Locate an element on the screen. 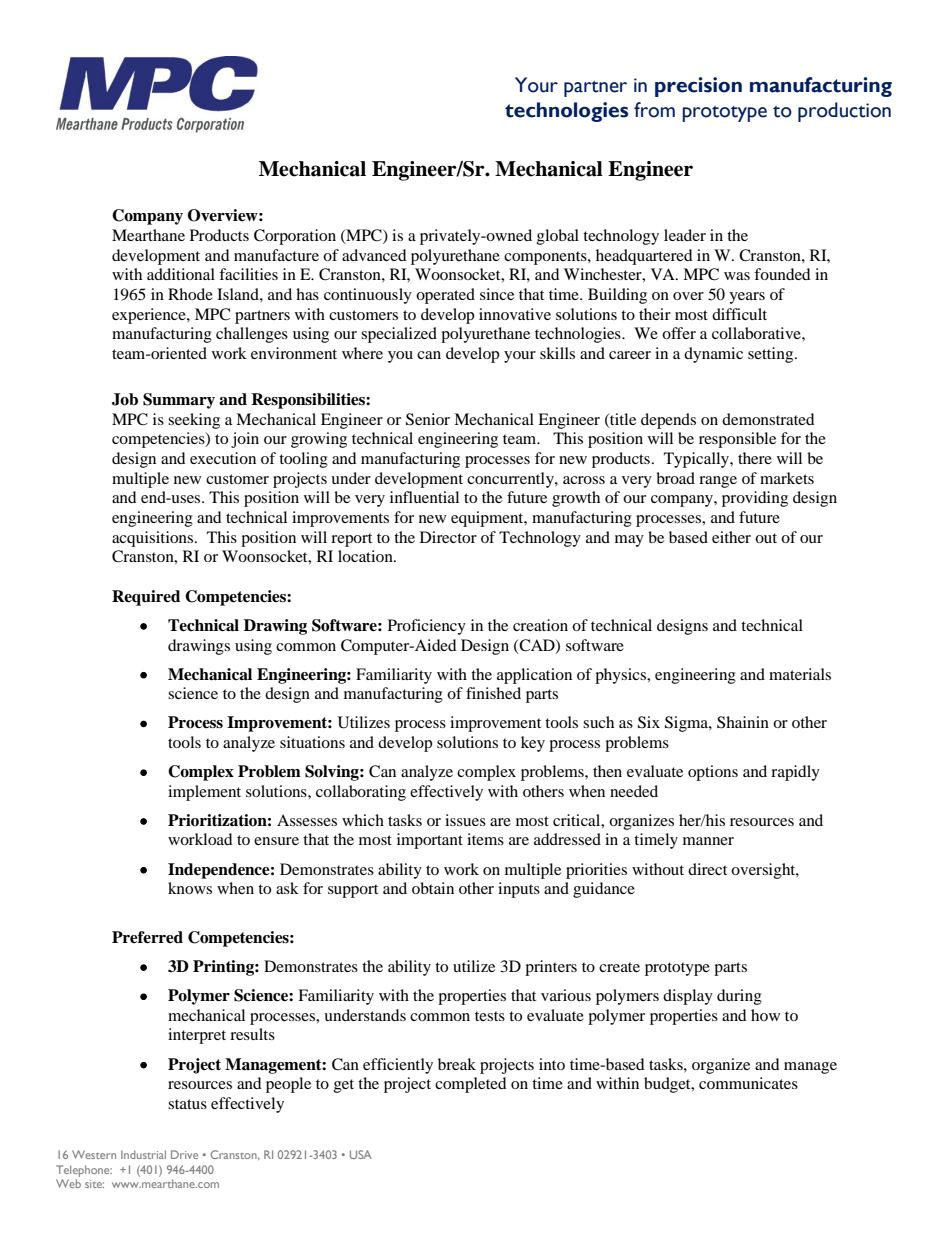  completed is located at coordinates (471, 1085).
